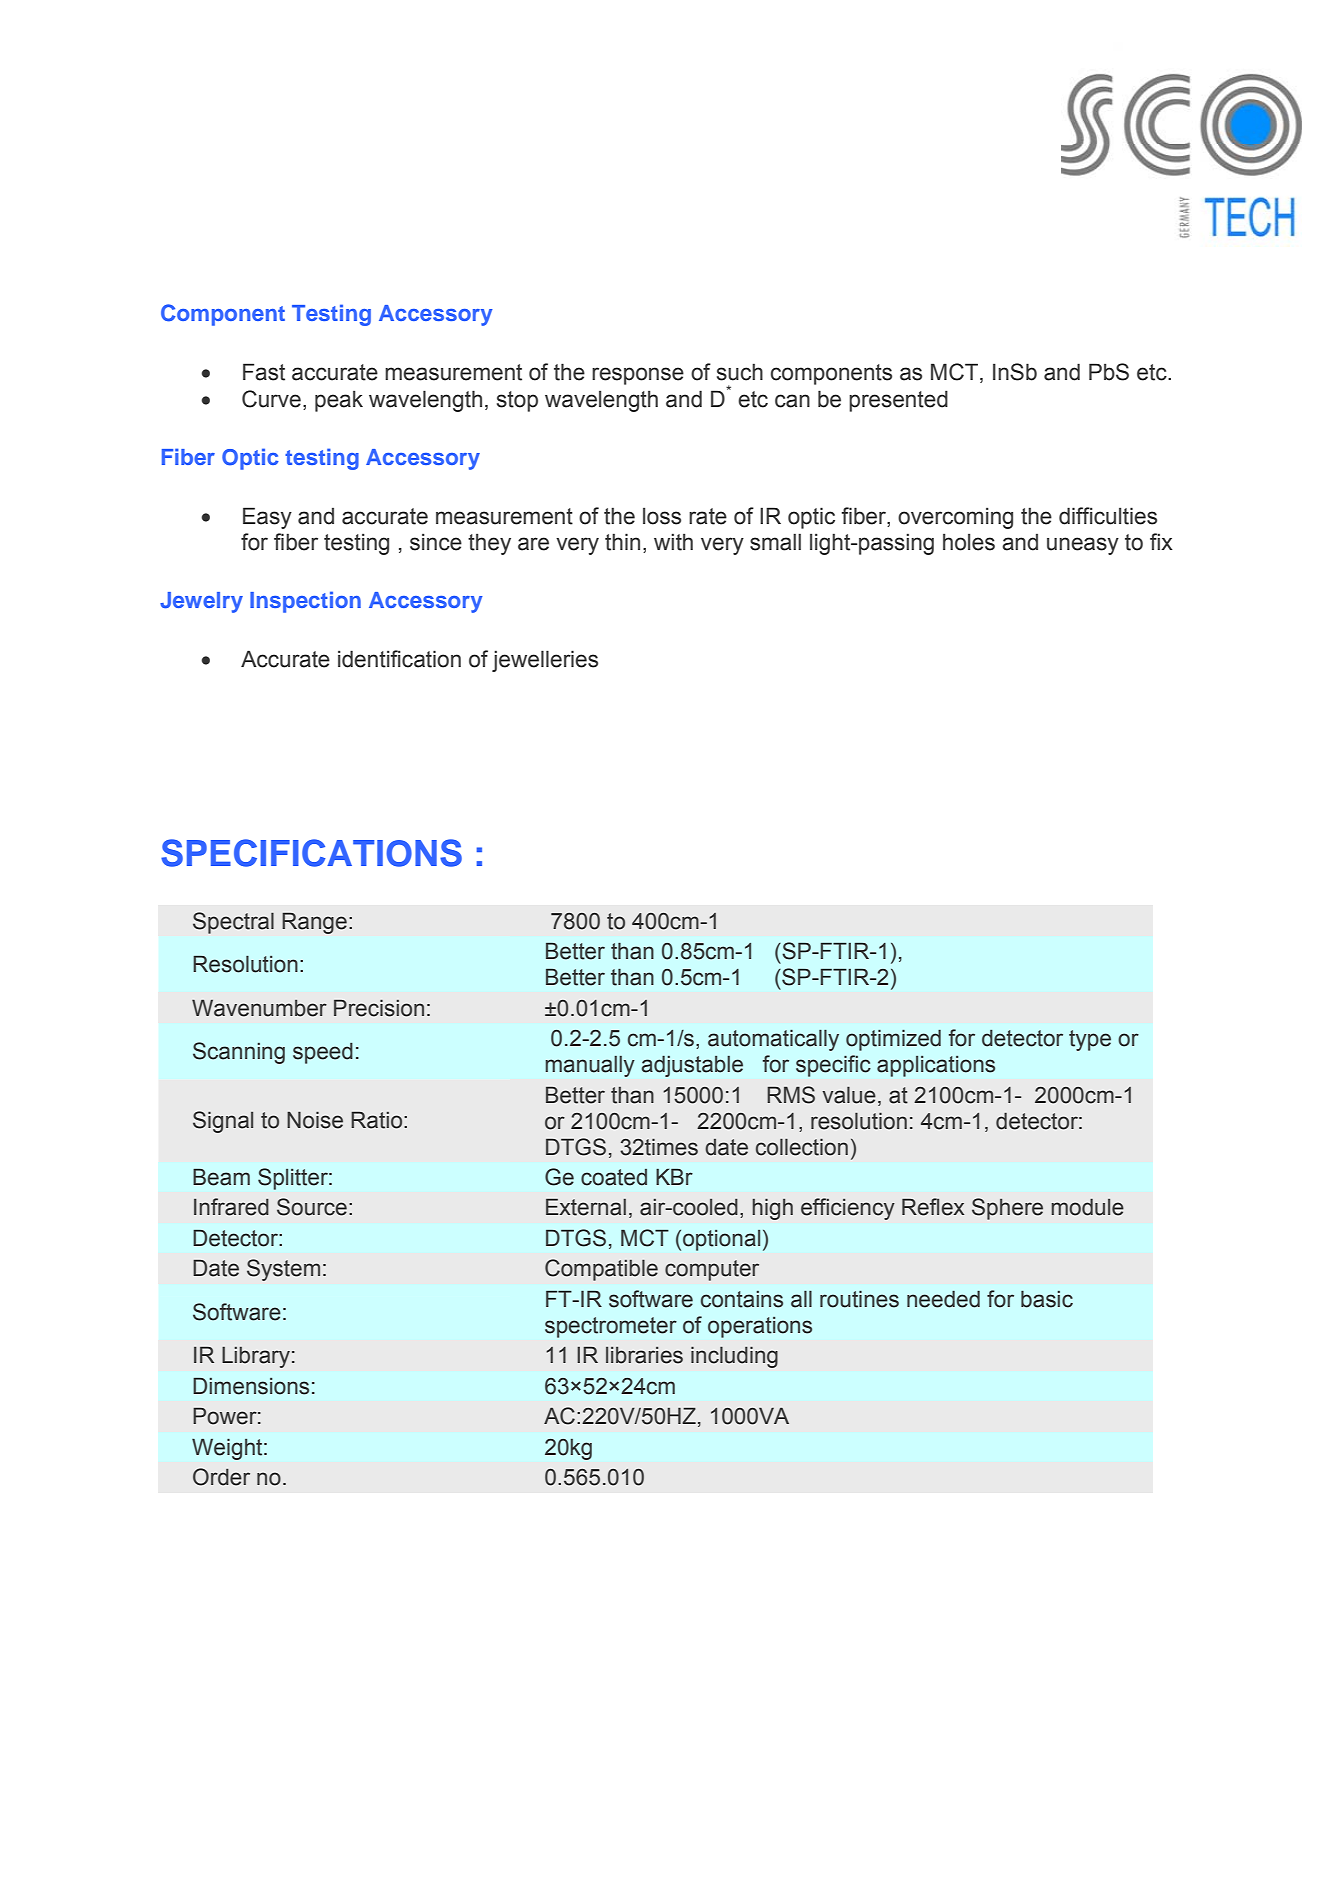  What do you see at coordinates (221, 1477) in the page?
I see `Order` at bounding box center [221, 1477].
